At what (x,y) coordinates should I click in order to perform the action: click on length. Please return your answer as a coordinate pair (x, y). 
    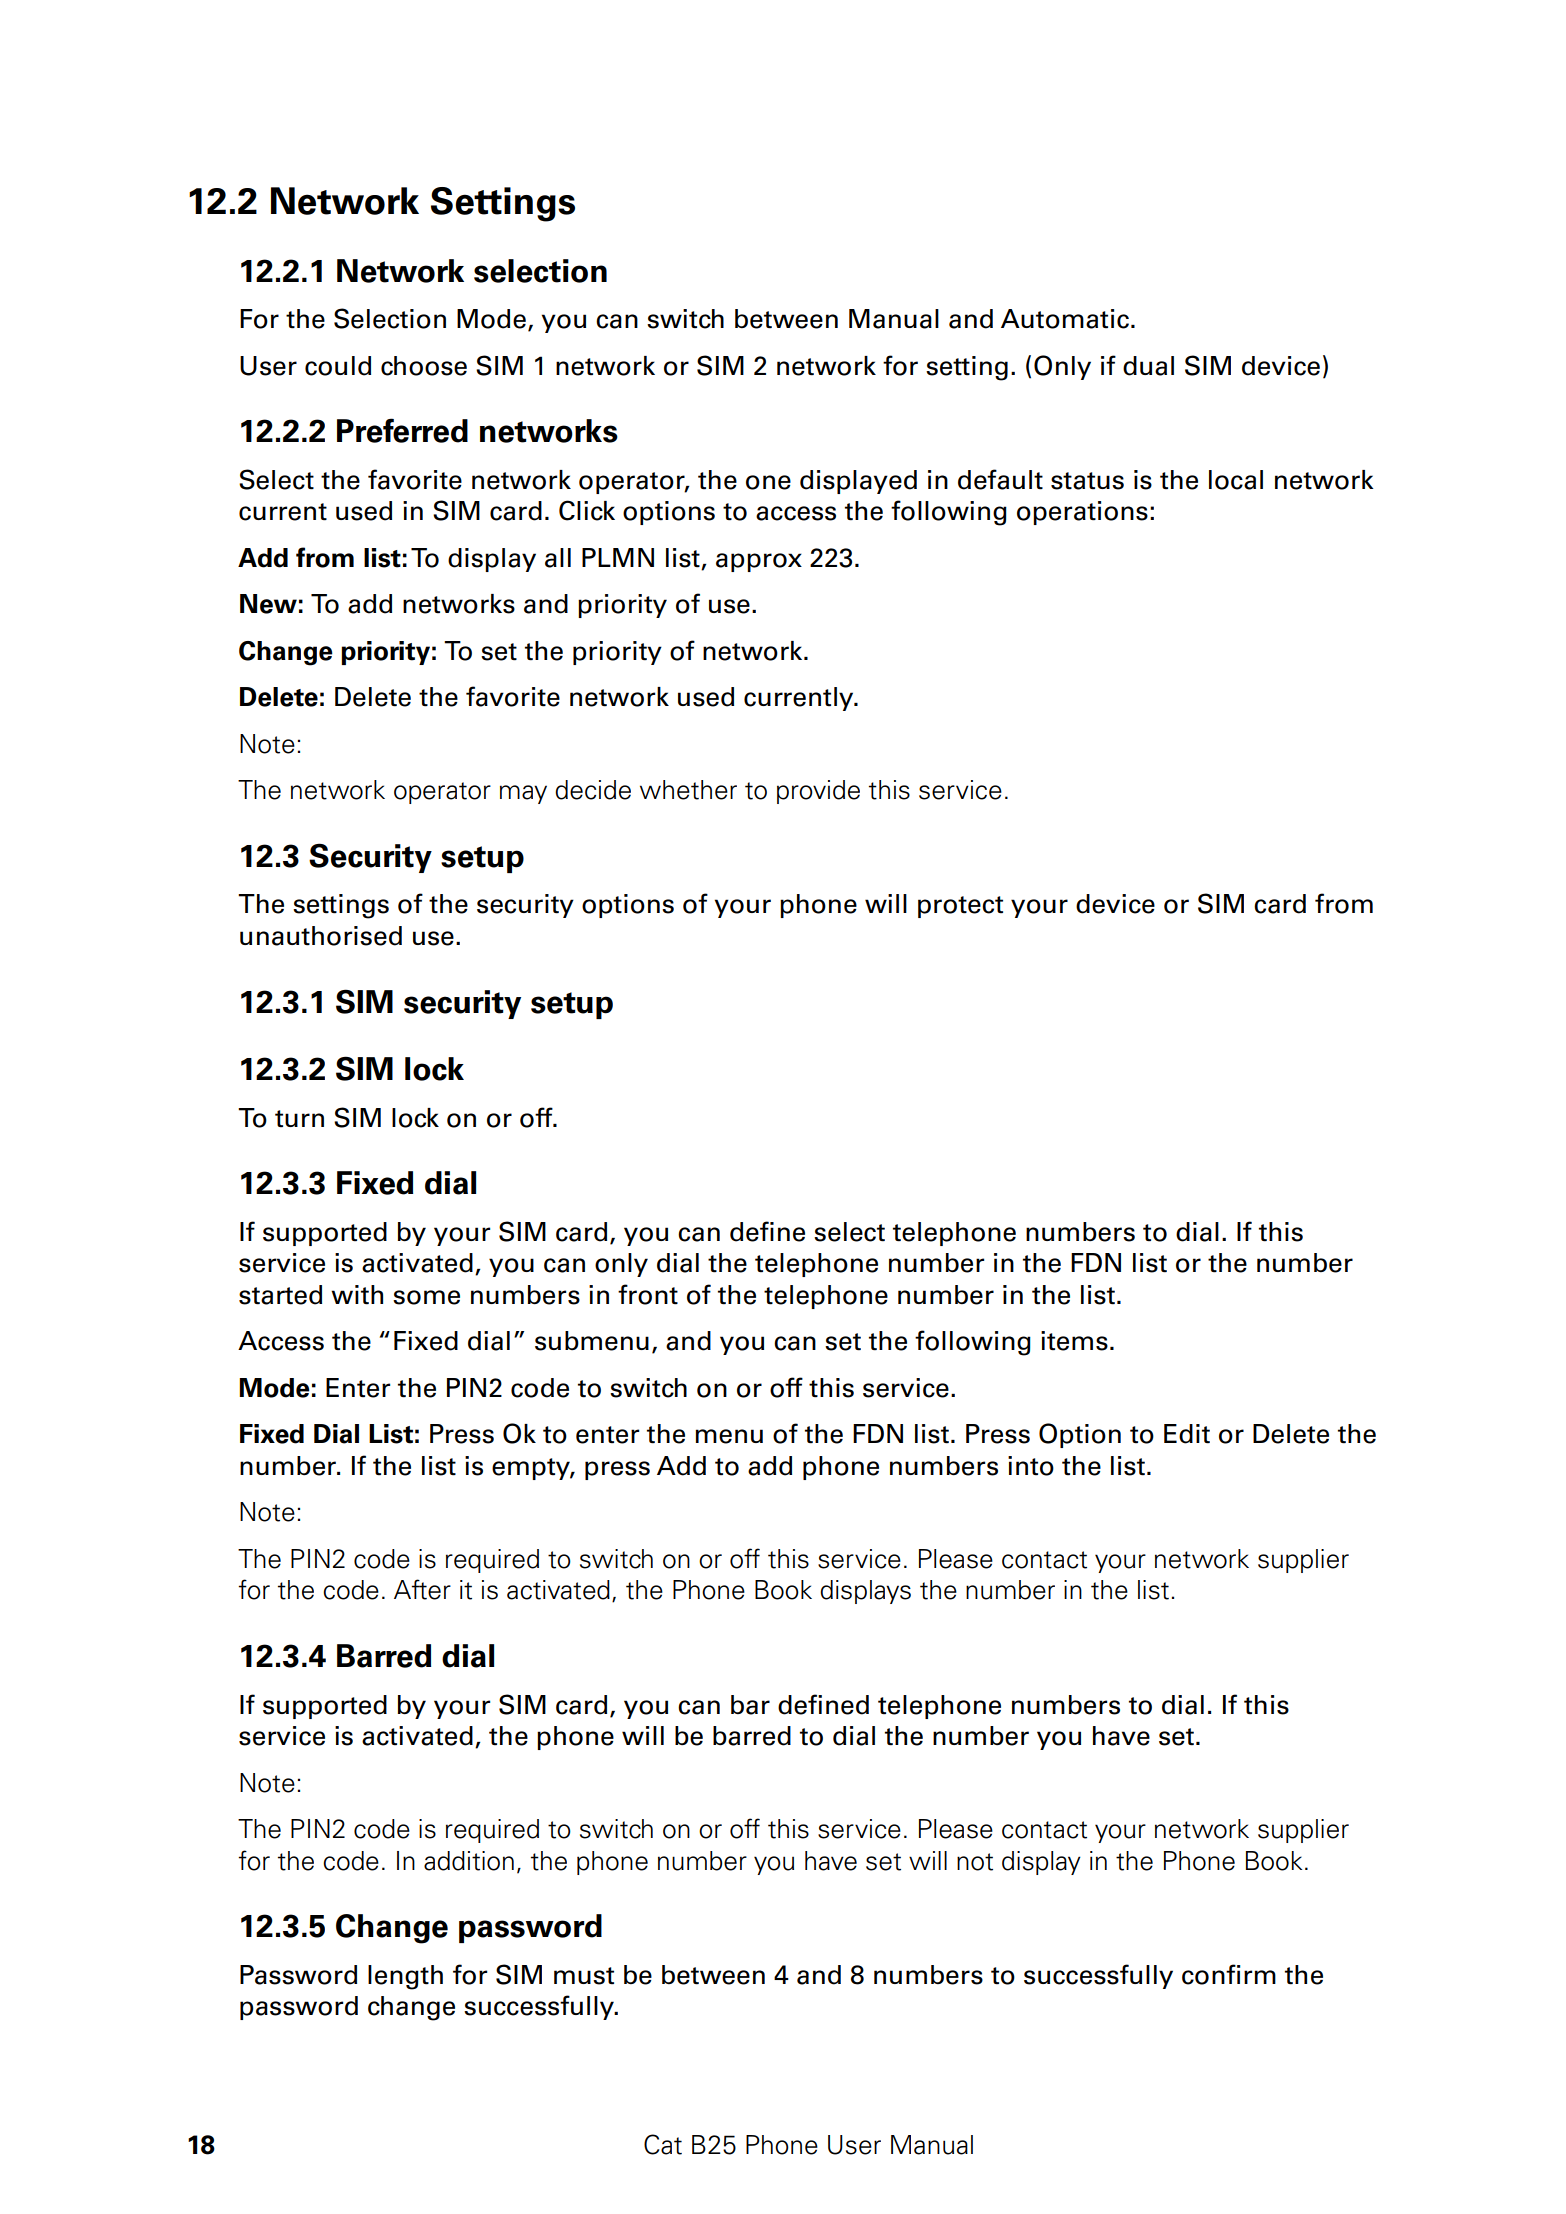
    Looking at the image, I should click on (405, 1977).
